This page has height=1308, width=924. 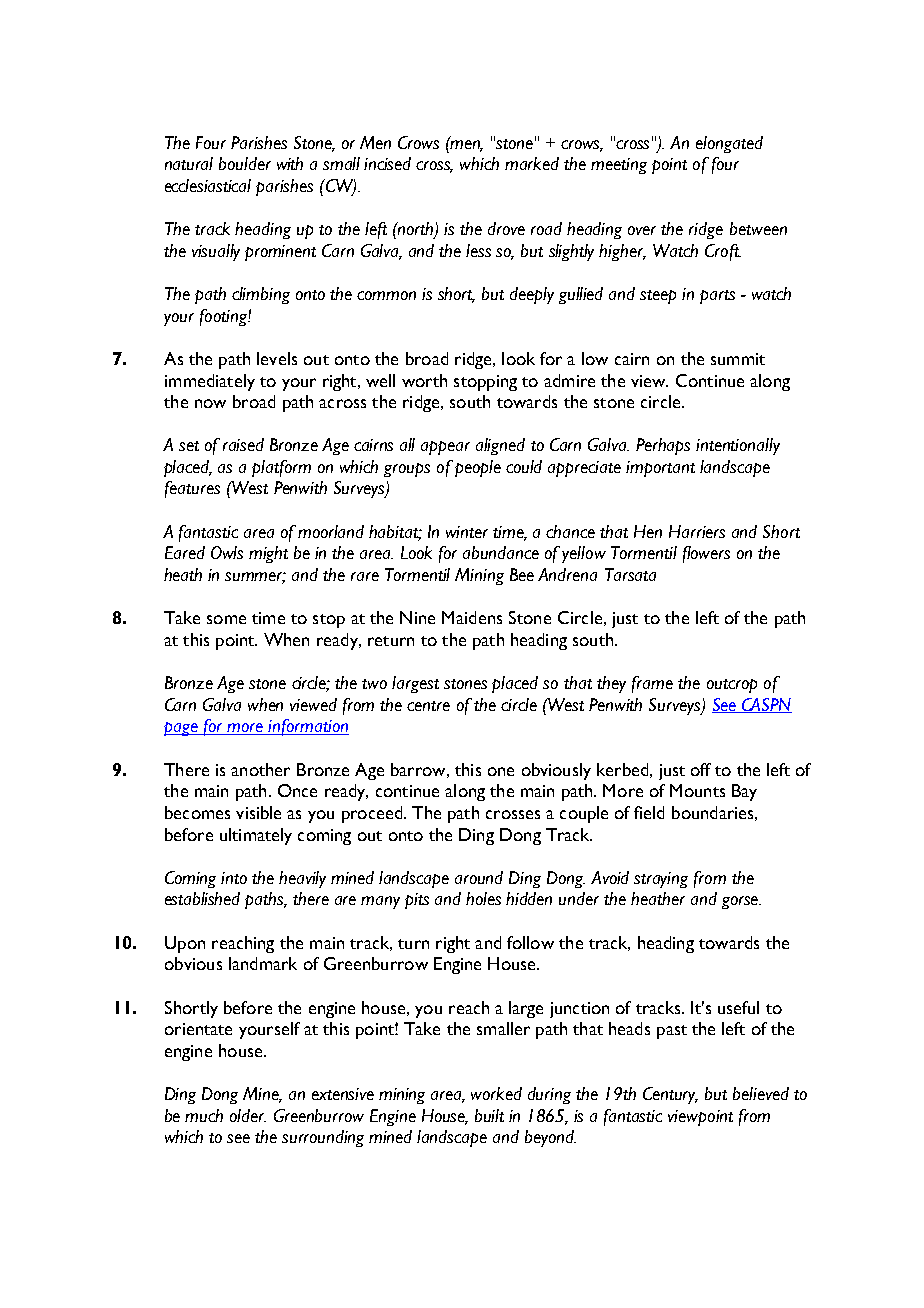 What do you see at coordinates (208, 185) in the page?
I see `ecclesiastical` at bounding box center [208, 185].
